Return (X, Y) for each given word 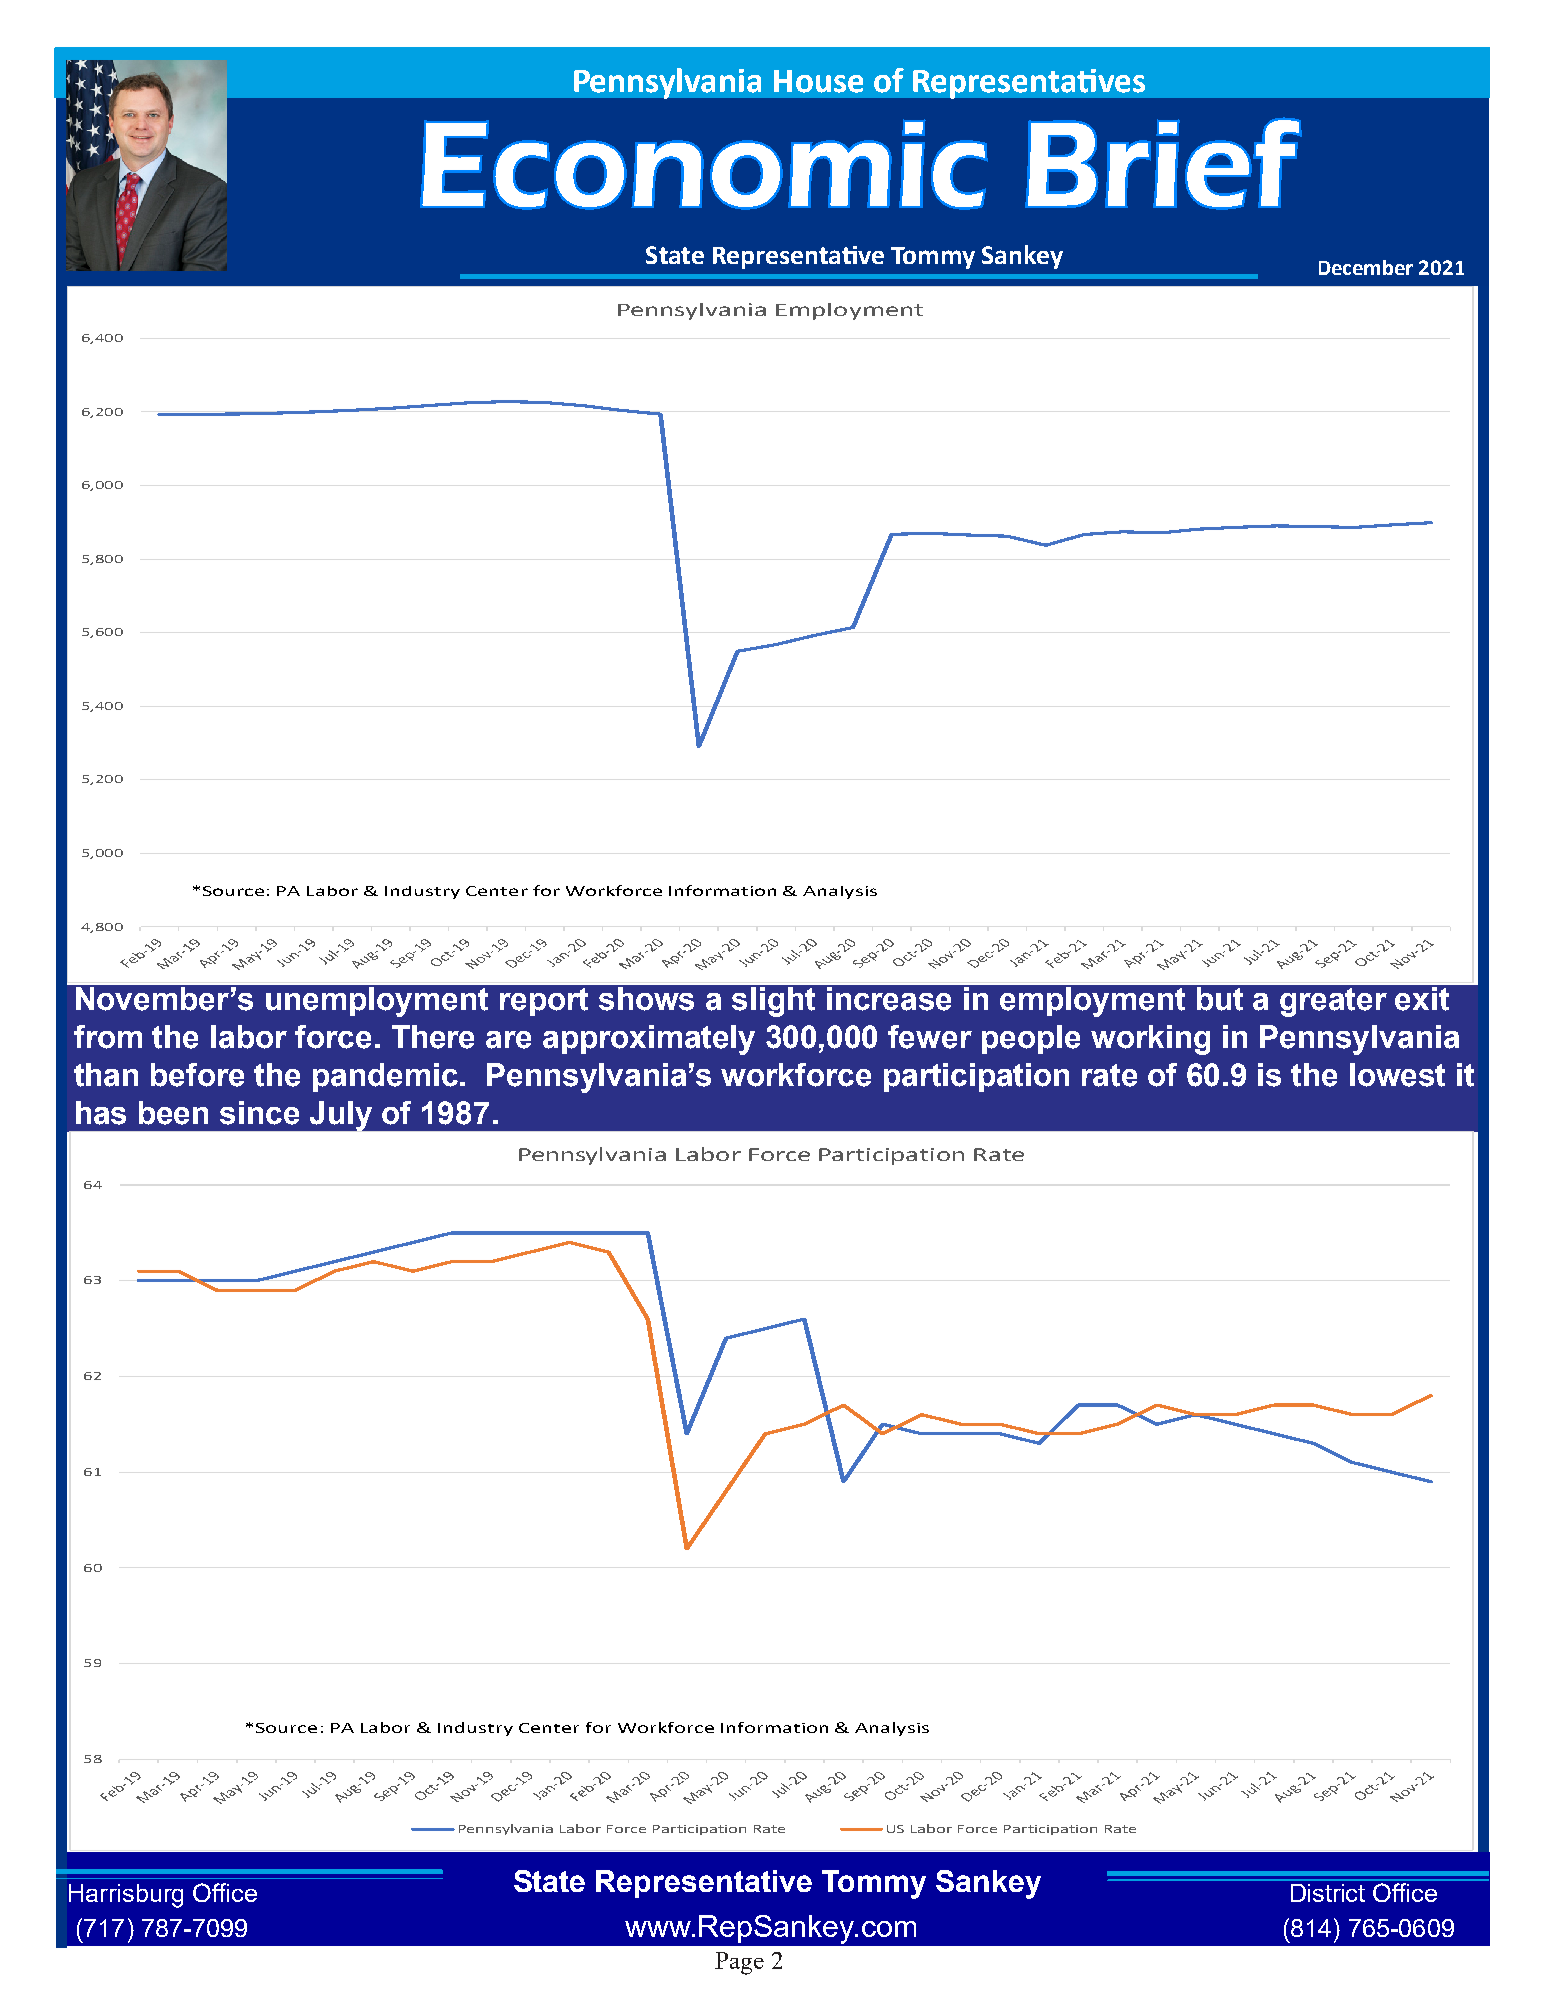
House (818, 81)
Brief (1163, 164)
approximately (649, 1040)
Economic (704, 165)
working (1150, 1040)
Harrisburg (126, 1896)
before (197, 1075)
